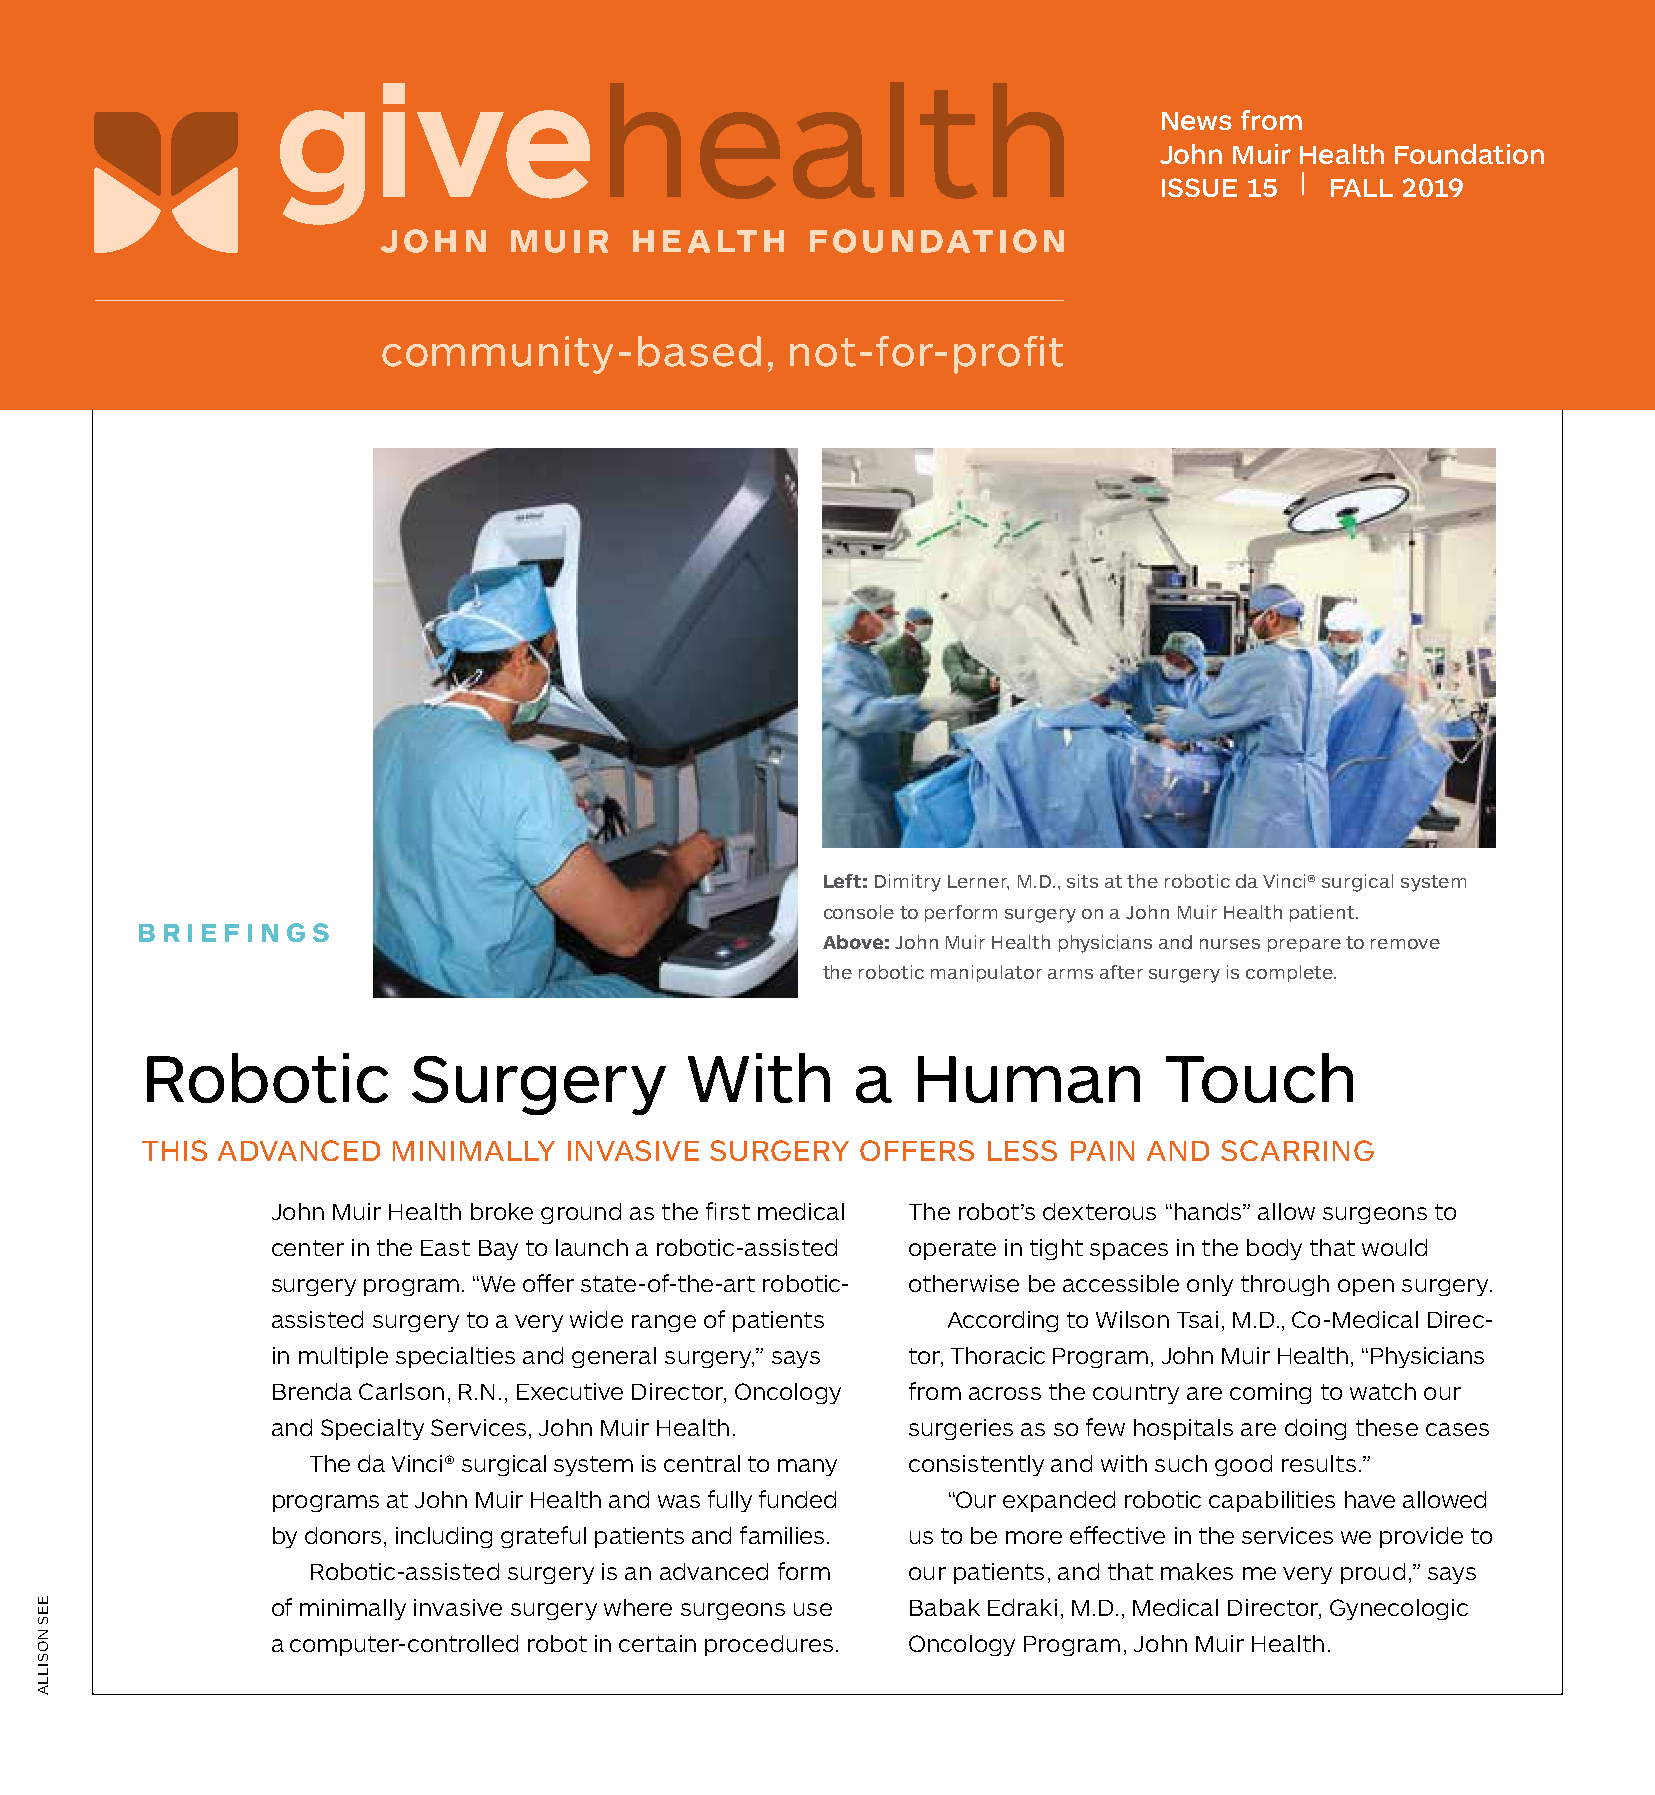 The height and width of the screenshot is (1795, 1655). I want to click on THIS, so click(174, 1150).
